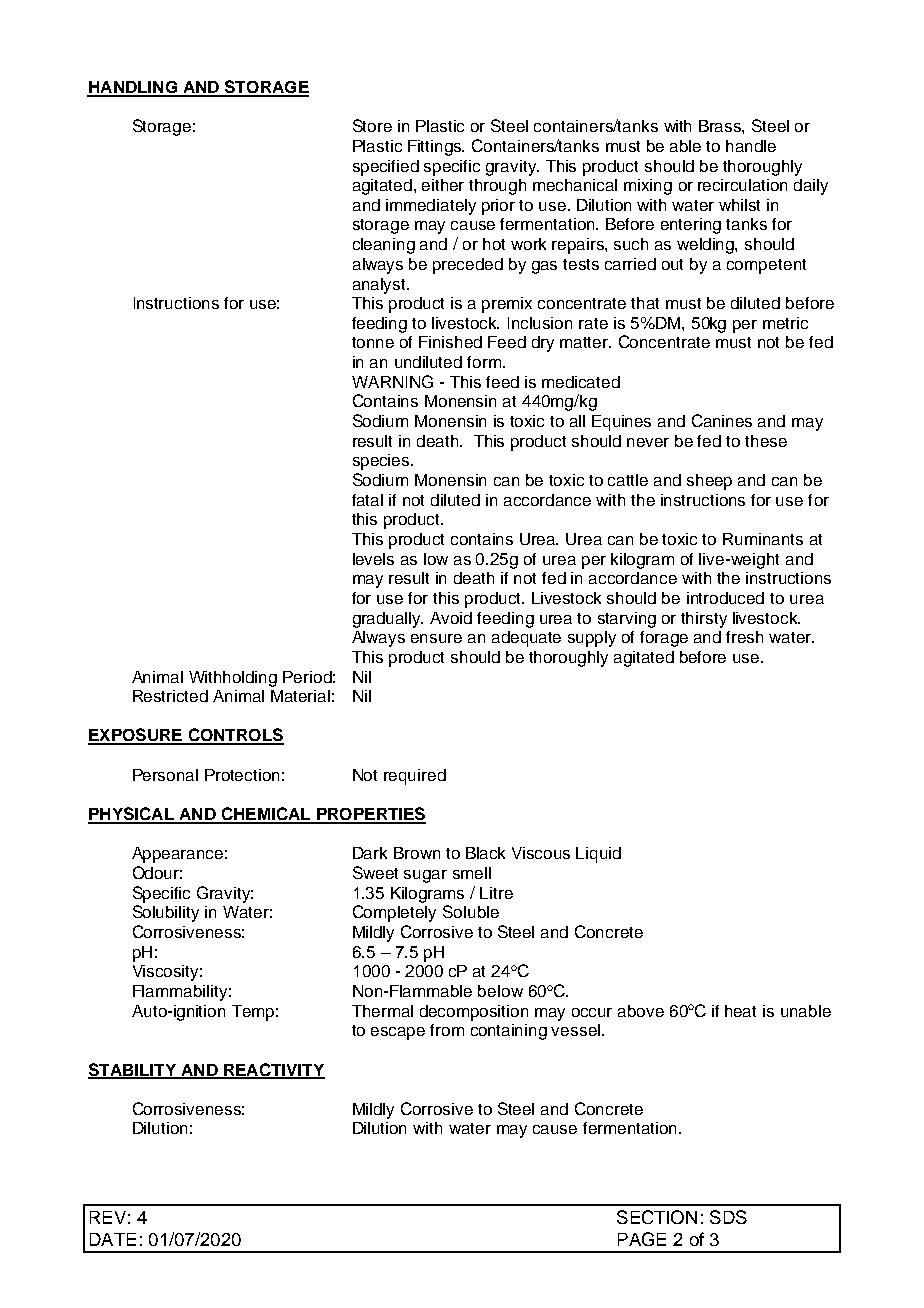 The height and width of the page is (1308, 924). What do you see at coordinates (484, 362) in the page?
I see `form` at bounding box center [484, 362].
